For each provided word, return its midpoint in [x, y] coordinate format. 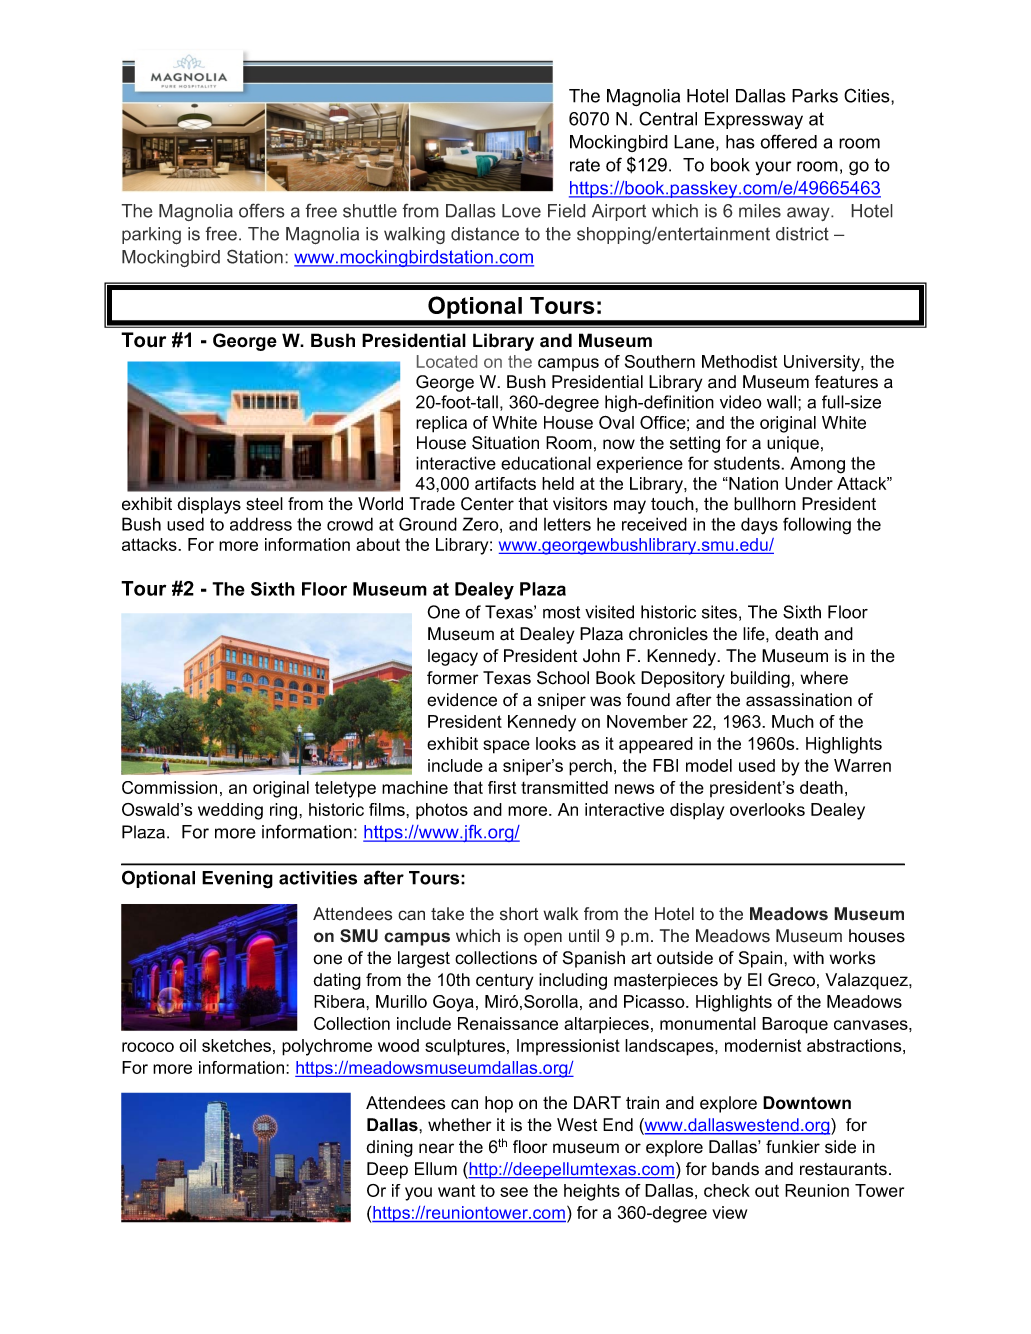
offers [262, 210]
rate [585, 165]
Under [809, 483]
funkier [793, 1147]
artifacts [505, 483]
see [514, 1192]
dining [389, 1148]
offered [788, 141]
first [502, 787]
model [709, 765]
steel [264, 504]
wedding [230, 811]
